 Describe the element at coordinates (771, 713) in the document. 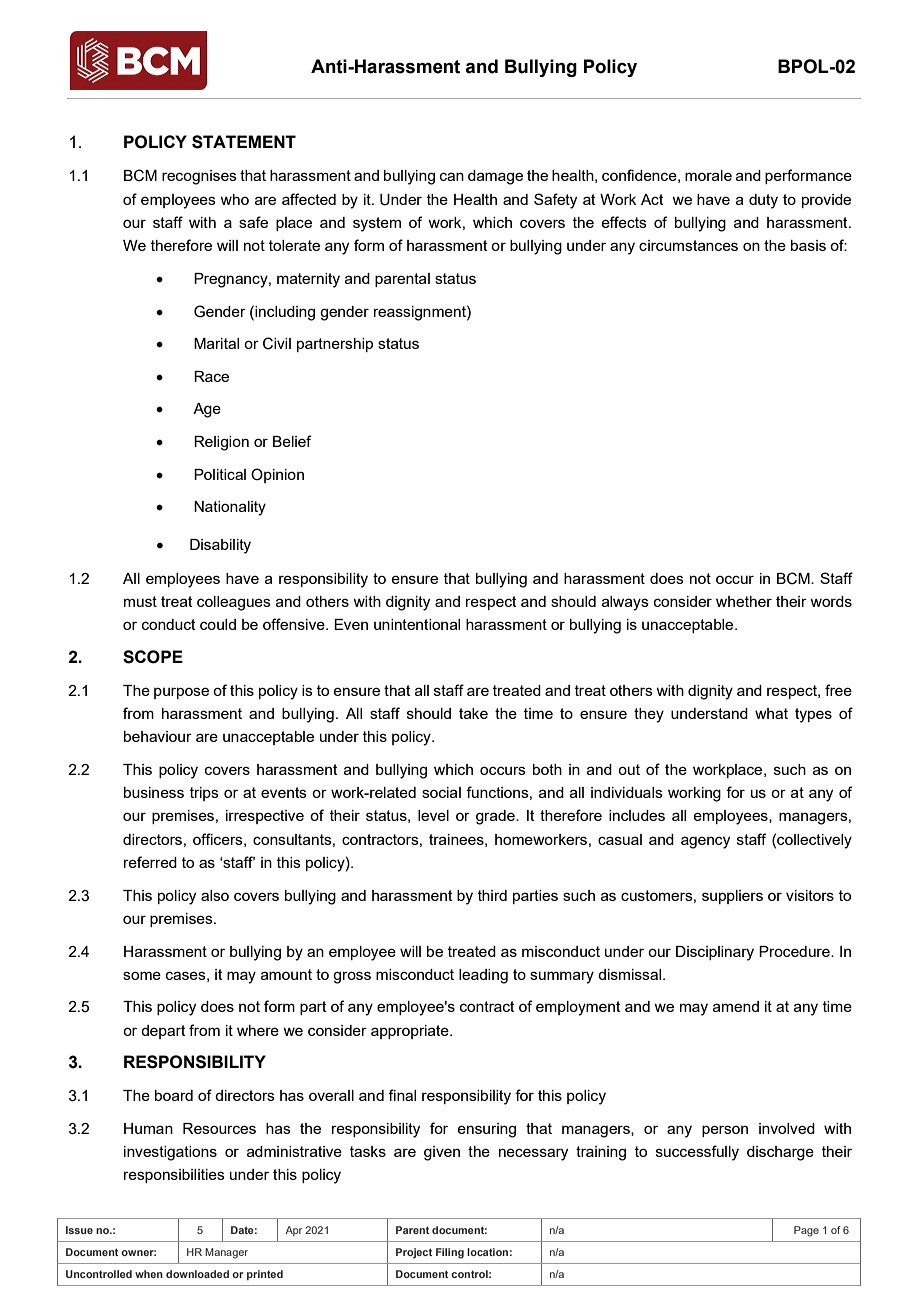

I see `what` at that location.
